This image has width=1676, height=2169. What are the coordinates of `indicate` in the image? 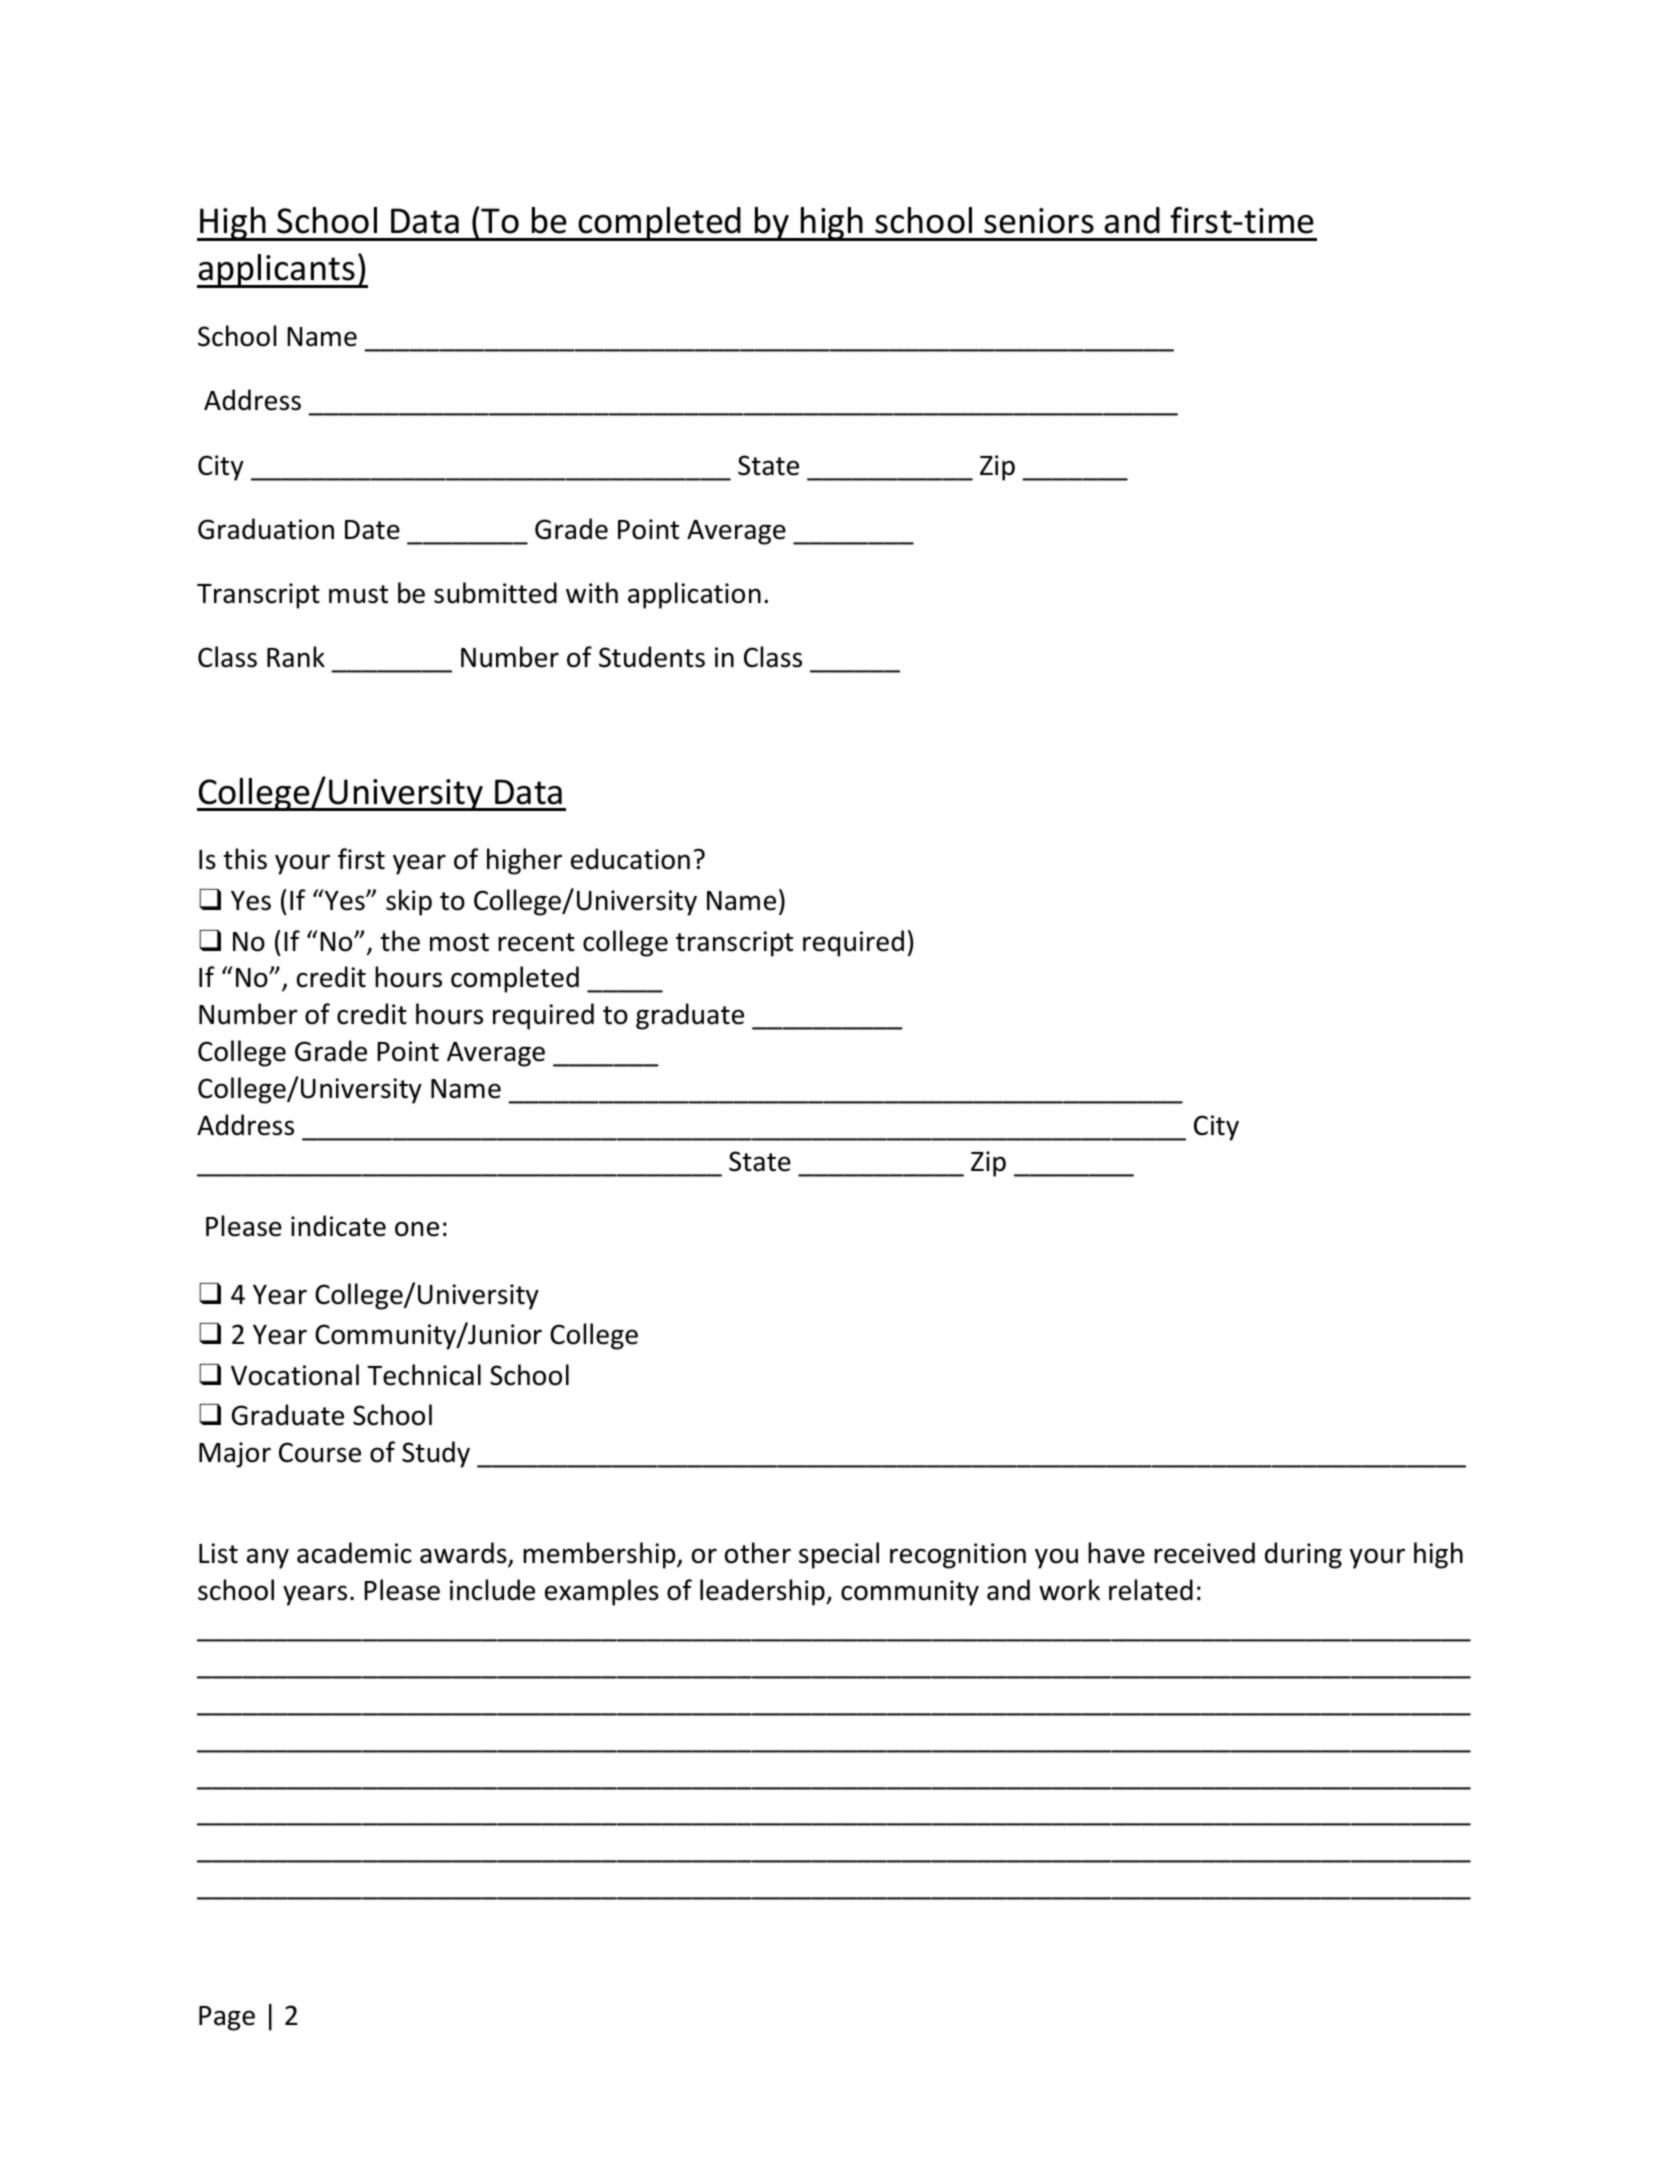 It's located at (338, 1226).
